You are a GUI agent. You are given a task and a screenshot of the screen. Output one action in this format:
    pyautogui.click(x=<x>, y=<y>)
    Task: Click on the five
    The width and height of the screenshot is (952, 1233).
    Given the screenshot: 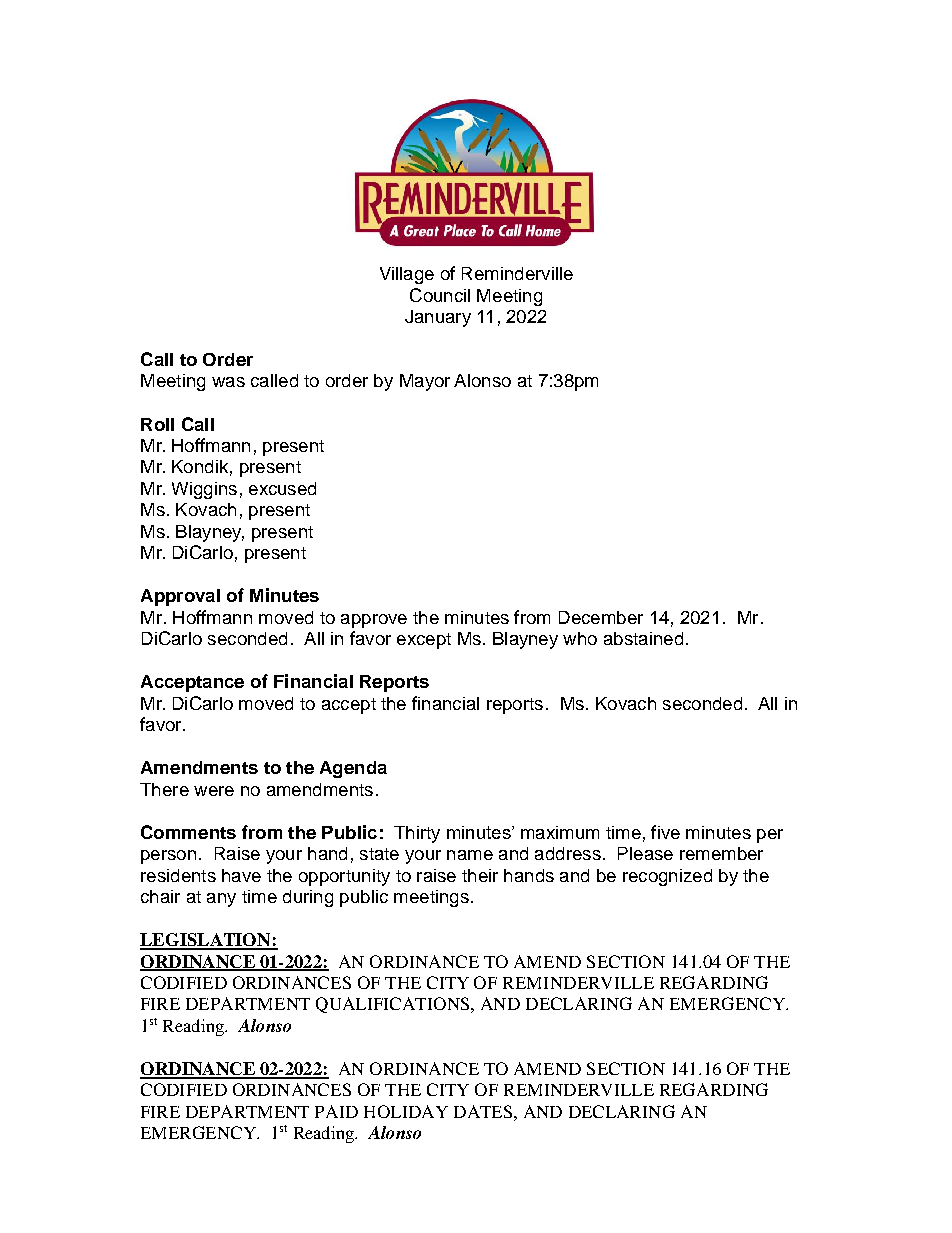 What is the action you would take?
    pyautogui.click(x=665, y=832)
